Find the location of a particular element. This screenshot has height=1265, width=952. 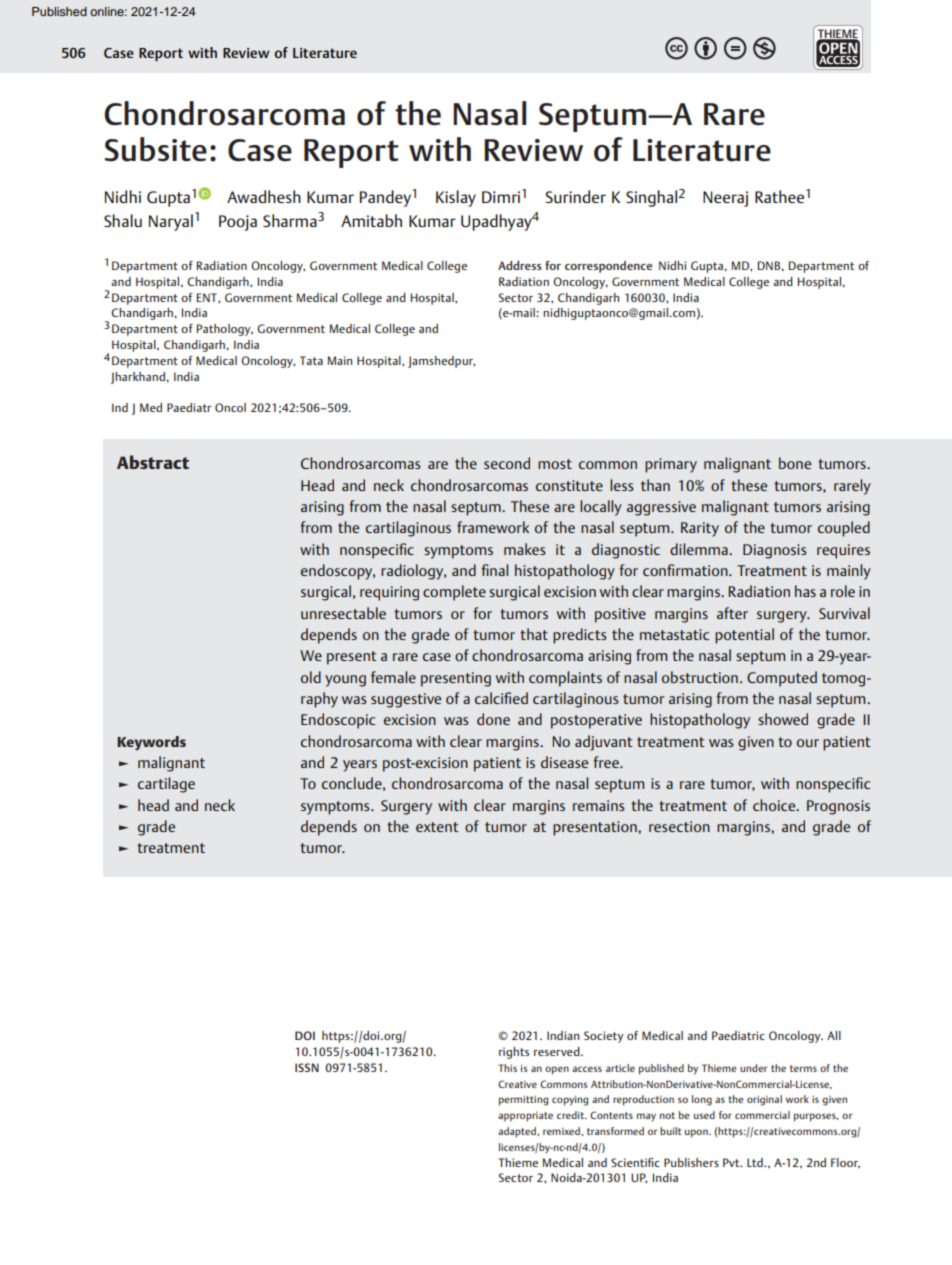

ISSN is located at coordinates (307, 1067).
